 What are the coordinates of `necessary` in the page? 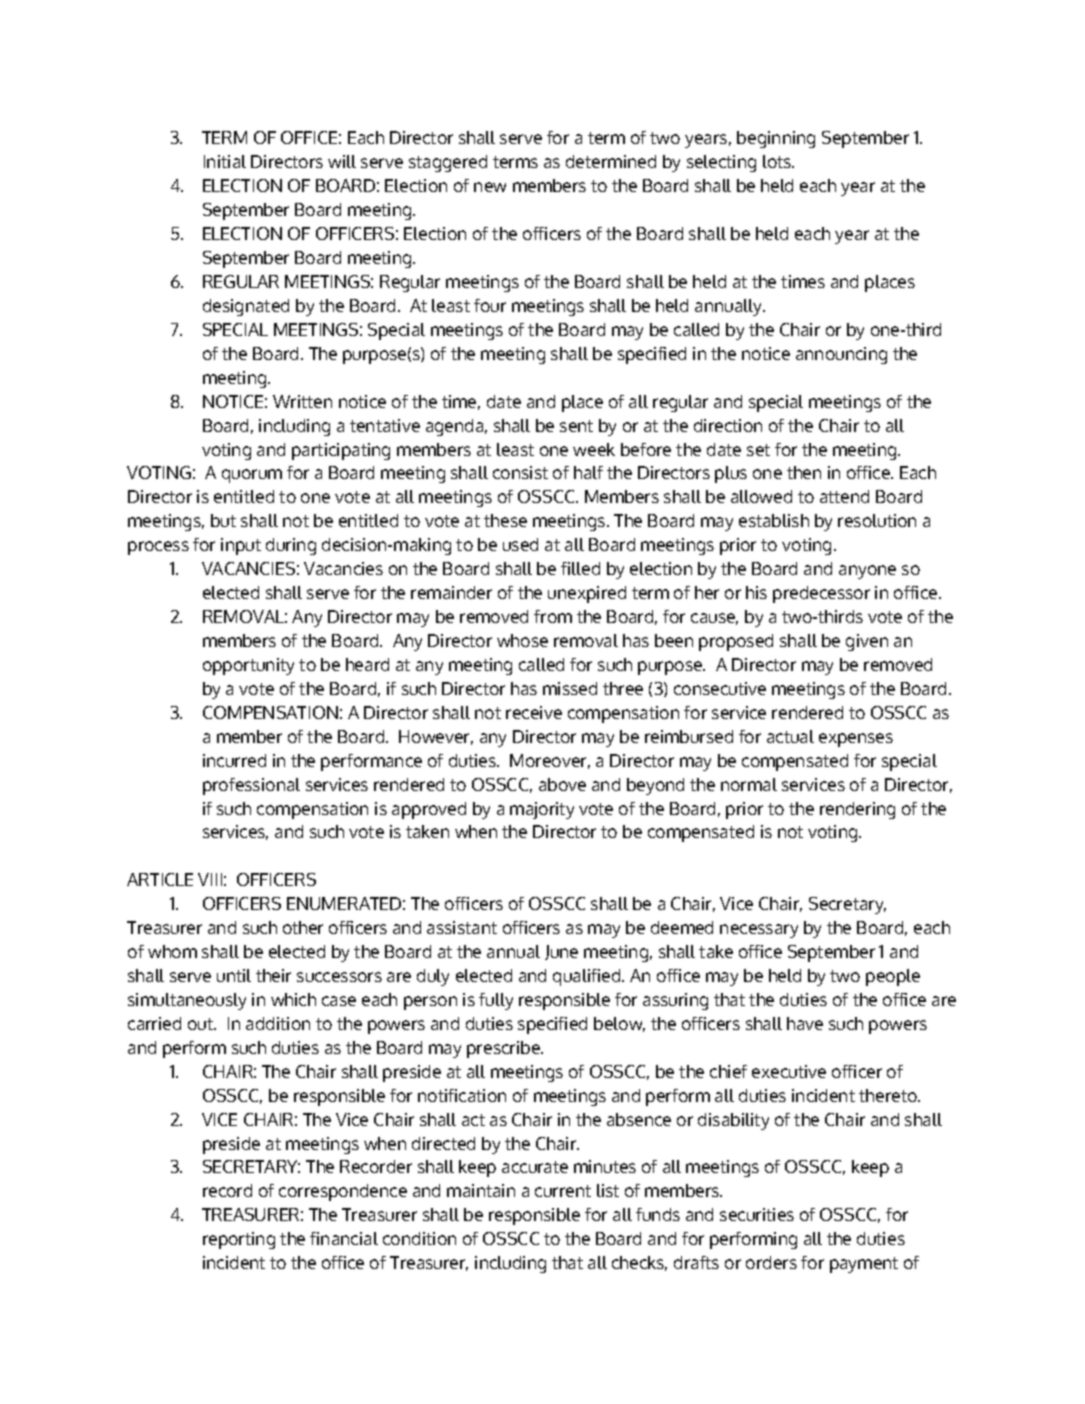 It's located at (759, 931).
